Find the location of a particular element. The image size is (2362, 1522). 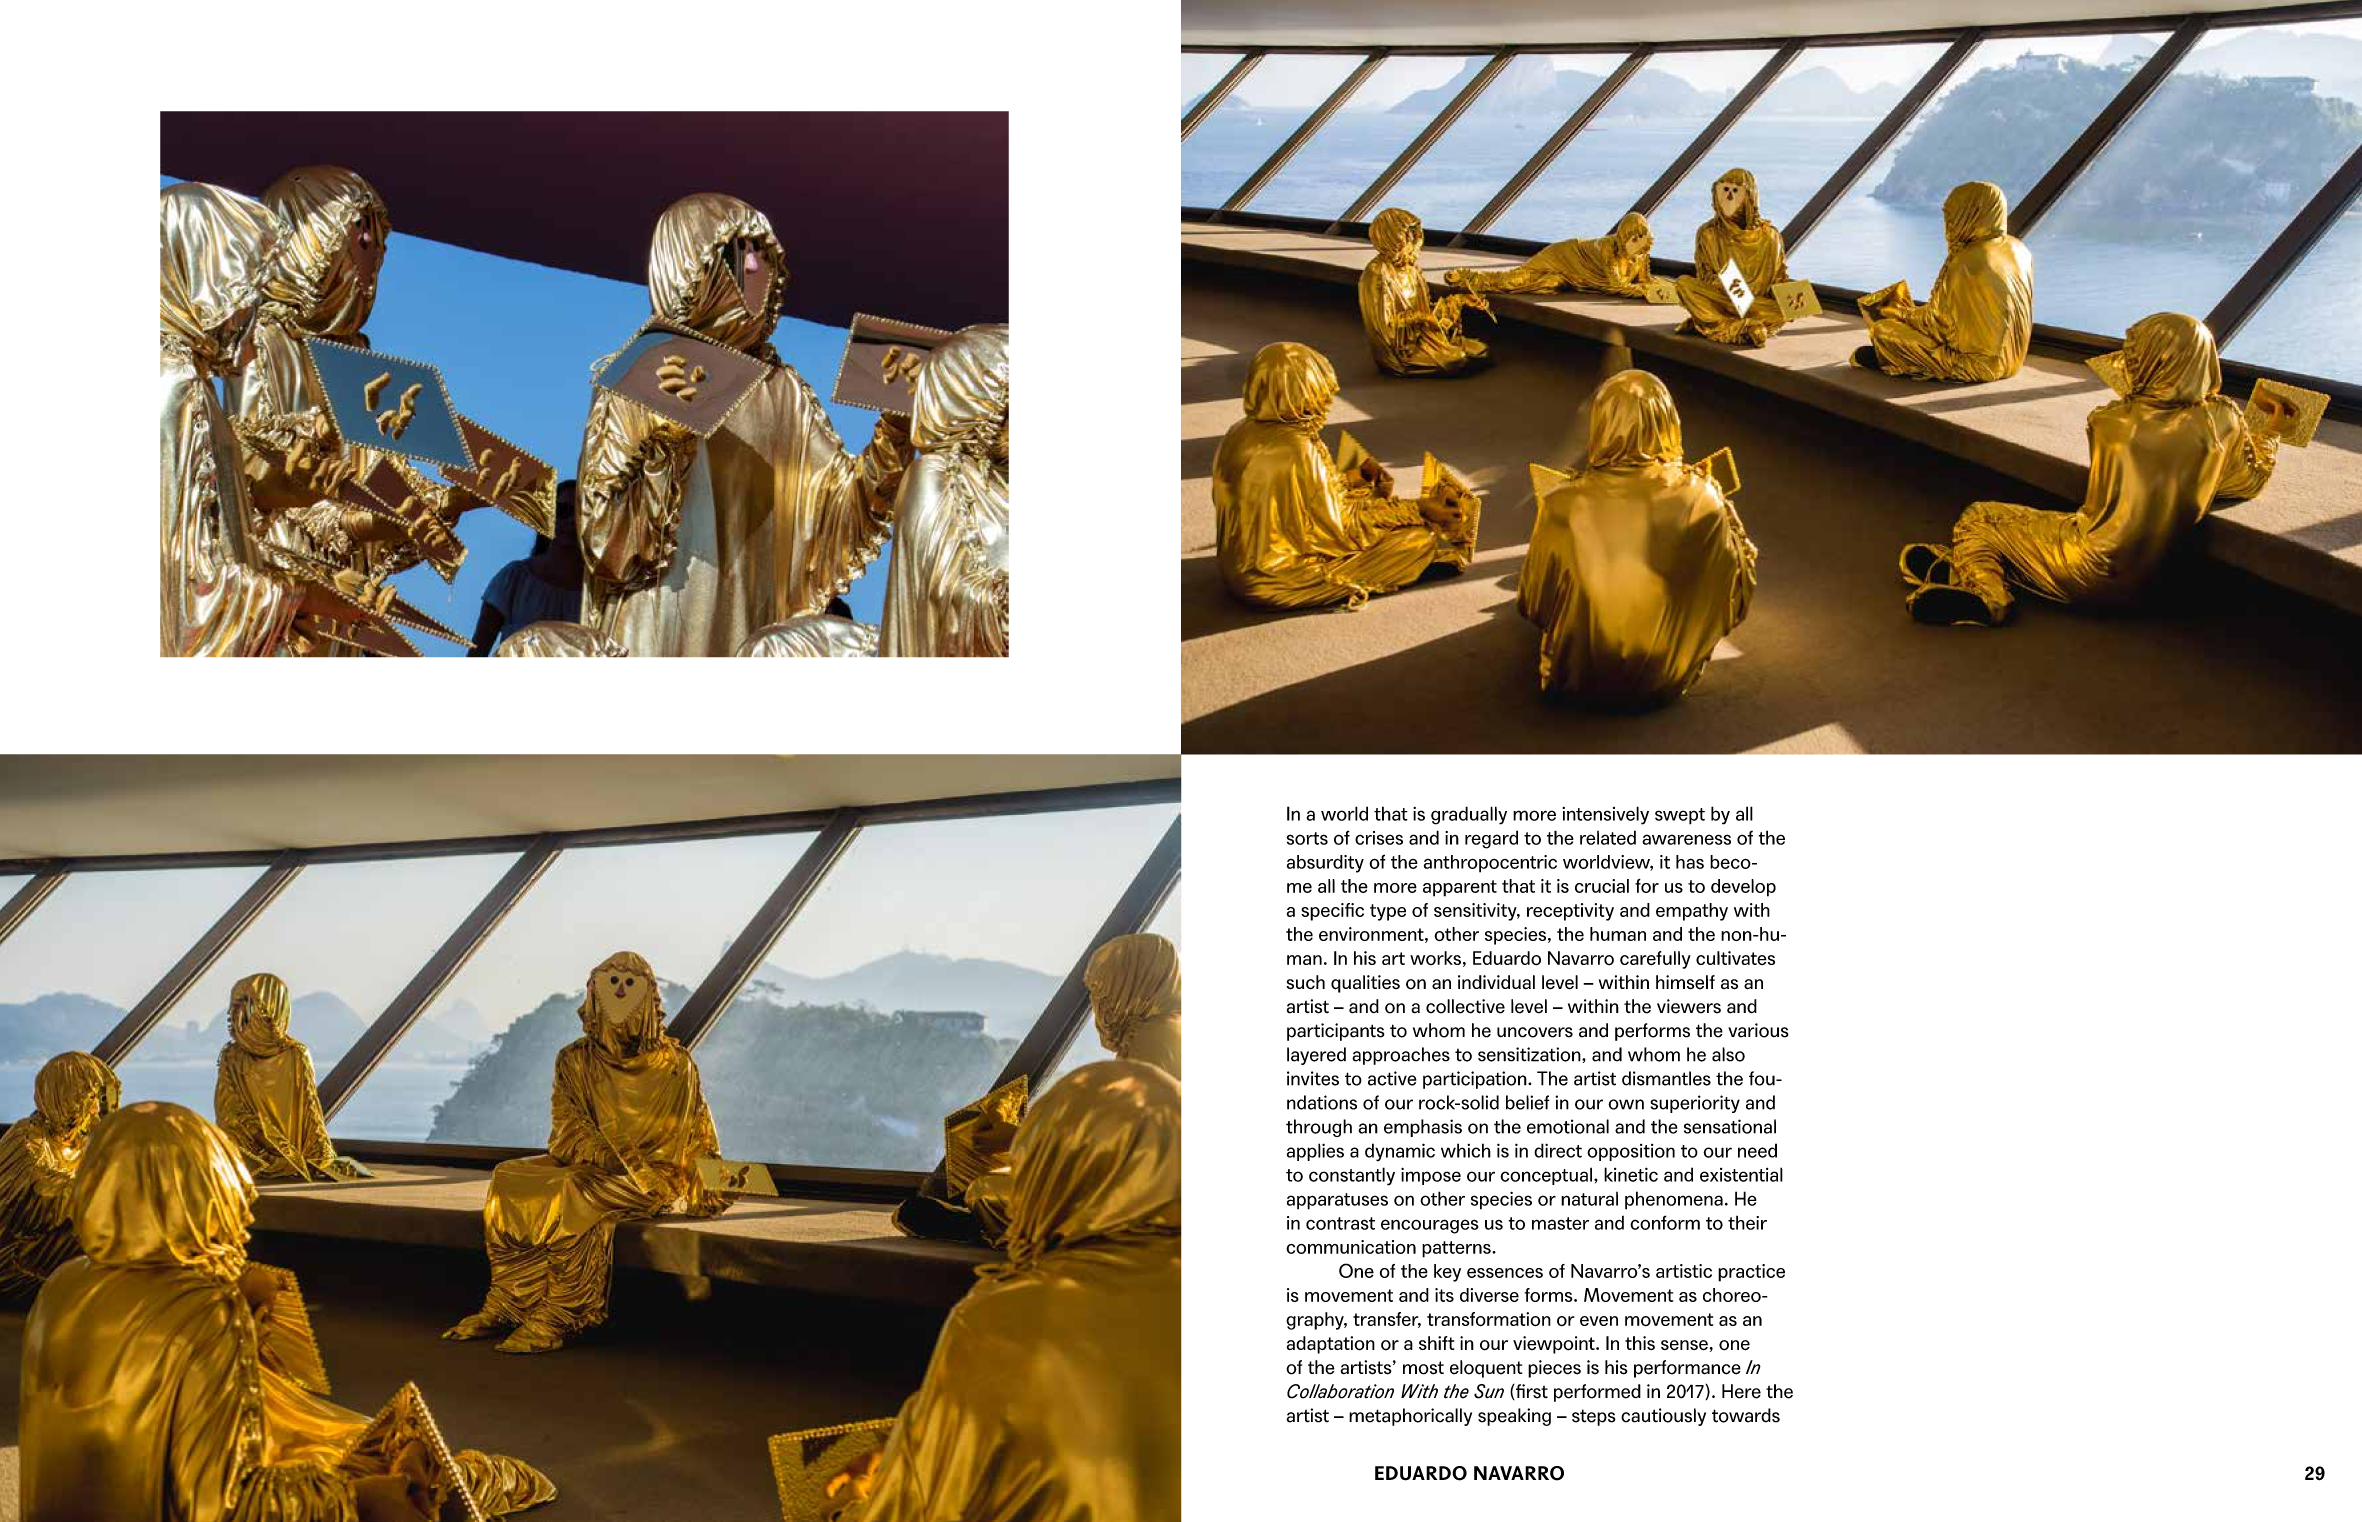

apparatuses is located at coordinates (1337, 1201).
